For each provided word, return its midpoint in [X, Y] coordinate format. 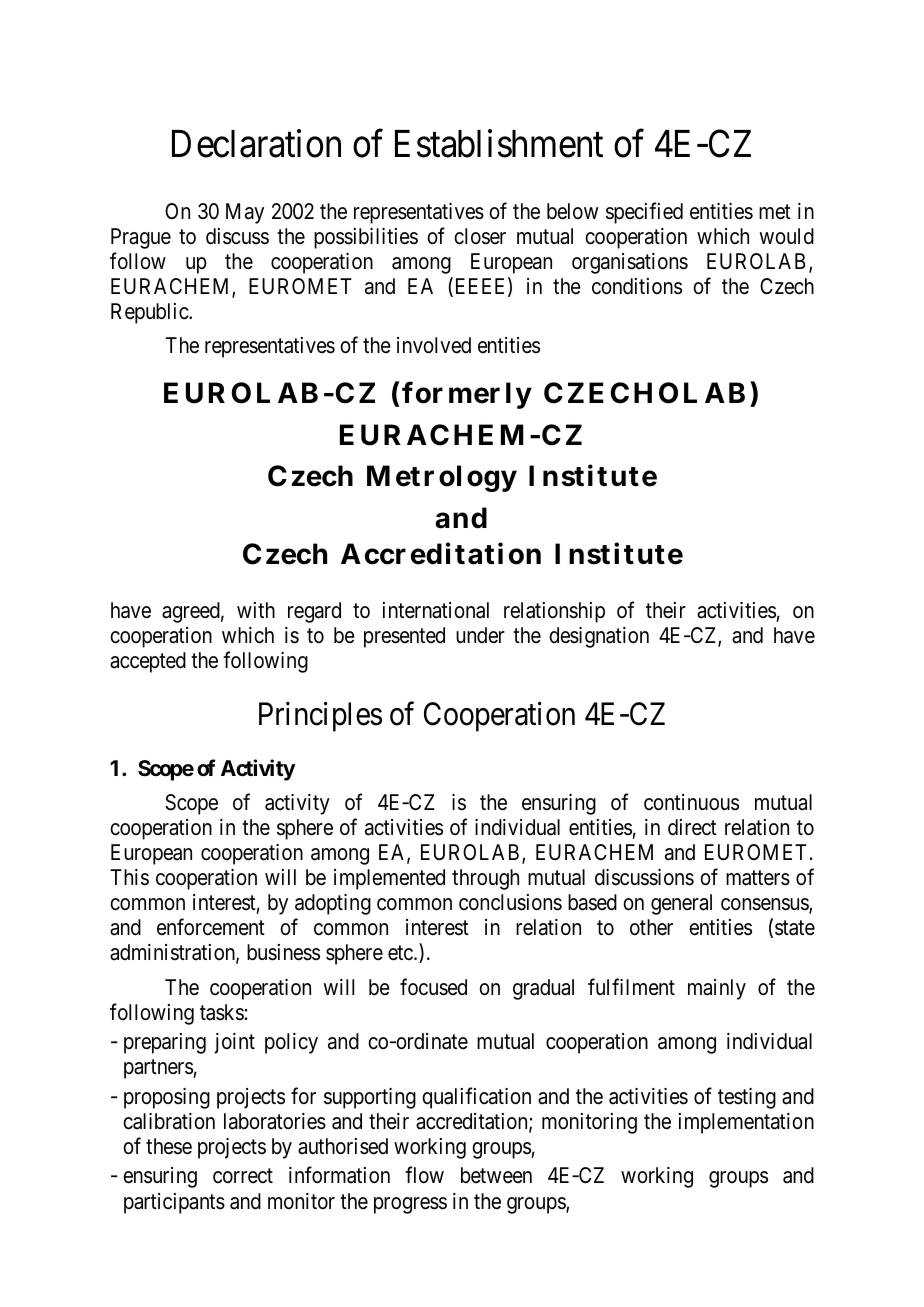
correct [243, 1176]
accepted [148, 662]
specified [644, 213]
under [480, 635]
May [245, 213]
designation [599, 637]
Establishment [499, 144]
